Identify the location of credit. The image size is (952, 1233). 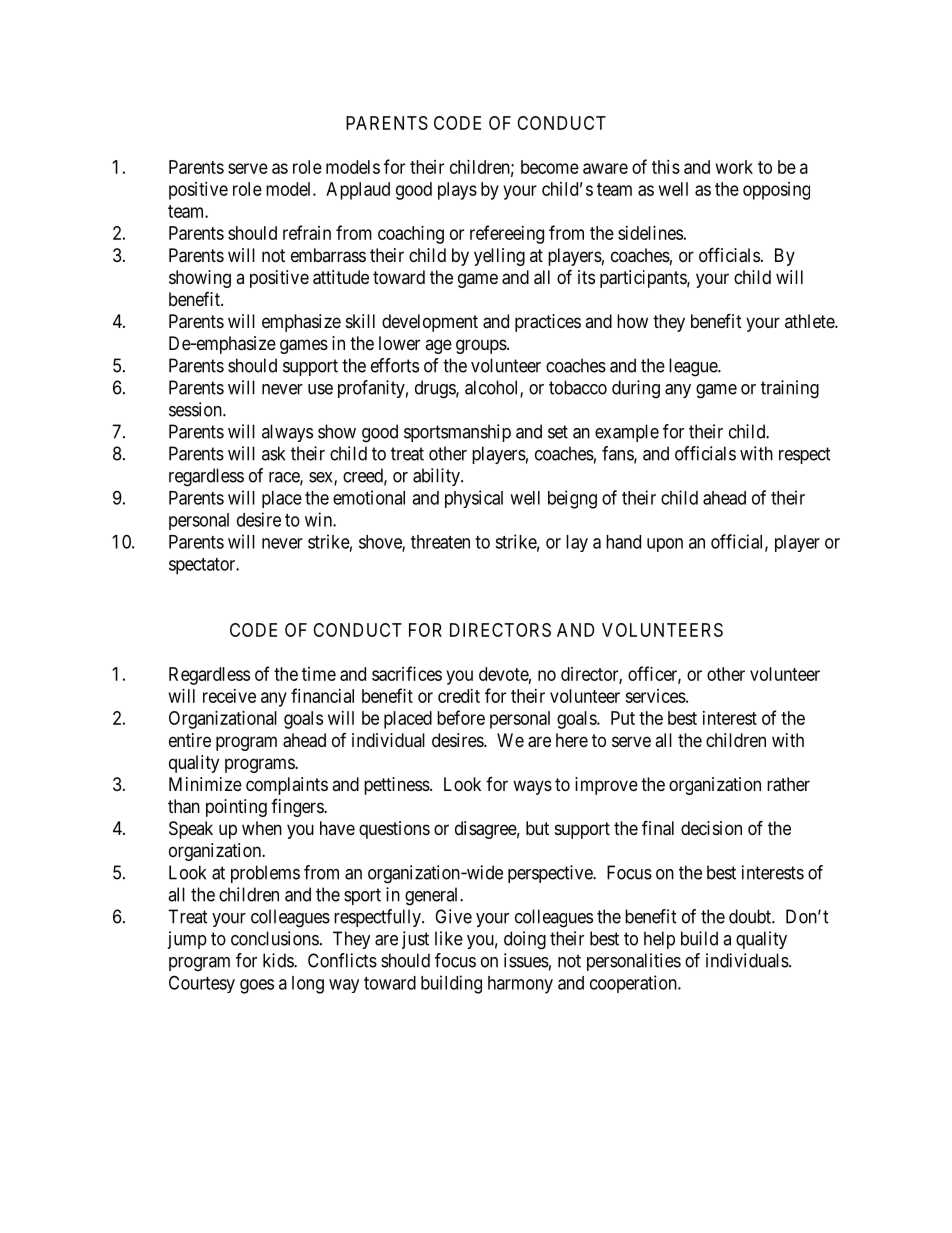
(459, 696).
